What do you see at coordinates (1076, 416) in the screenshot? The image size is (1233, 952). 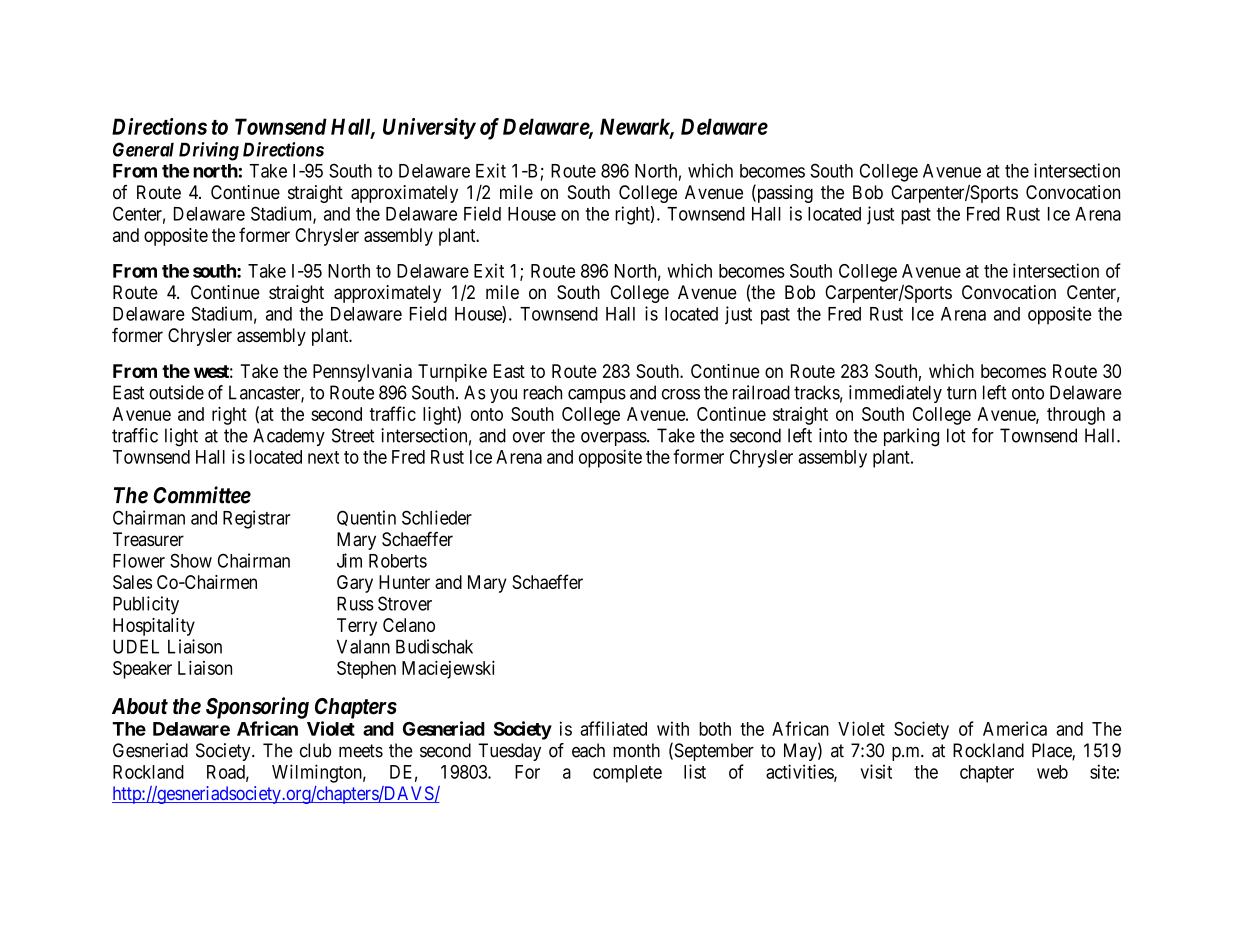 I see `through` at bounding box center [1076, 416].
